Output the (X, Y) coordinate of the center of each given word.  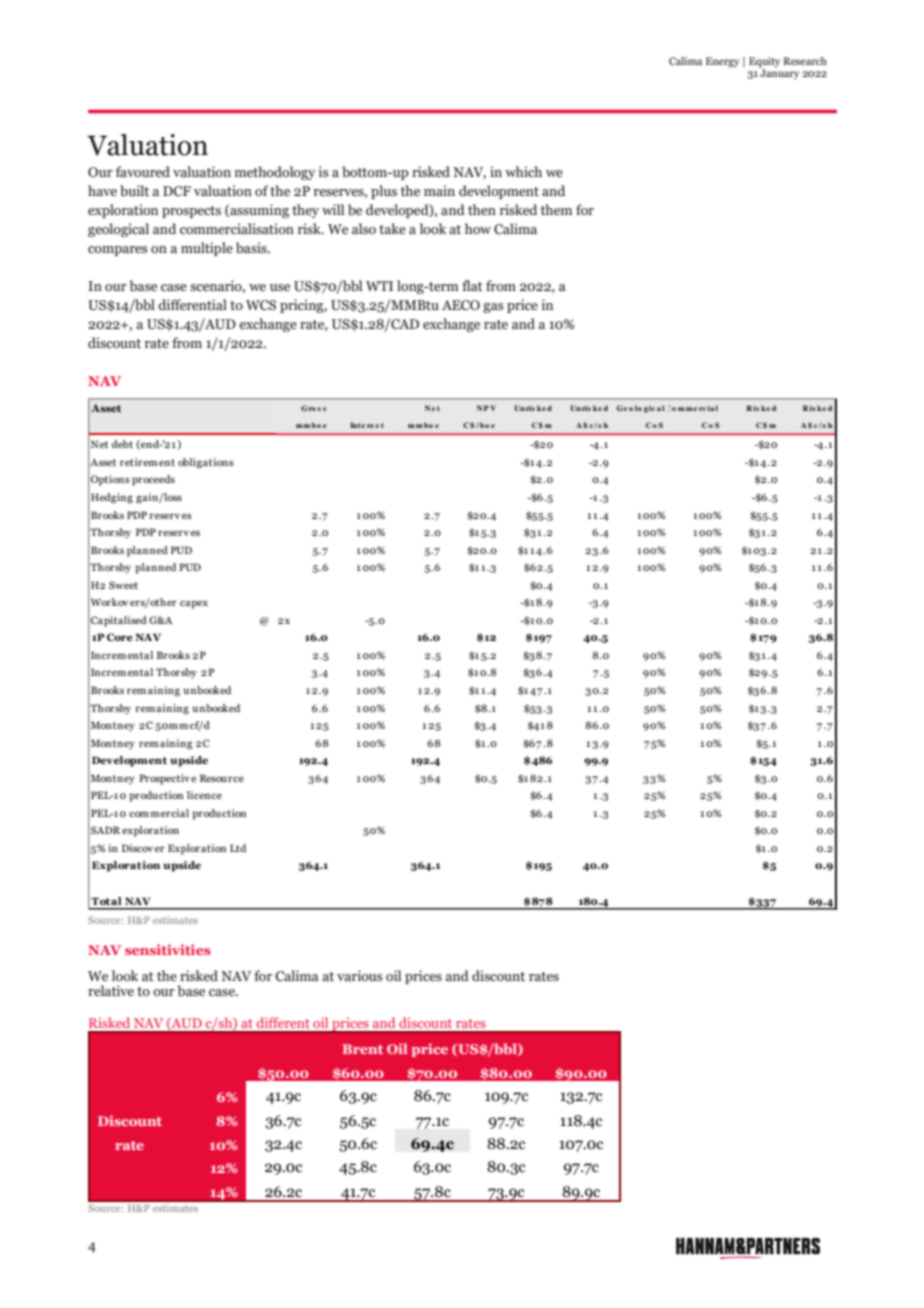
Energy (722, 62)
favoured (143, 171)
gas (493, 308)
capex (194, 604)
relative (111, 991)
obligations (206, 463)
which (523, 172)
